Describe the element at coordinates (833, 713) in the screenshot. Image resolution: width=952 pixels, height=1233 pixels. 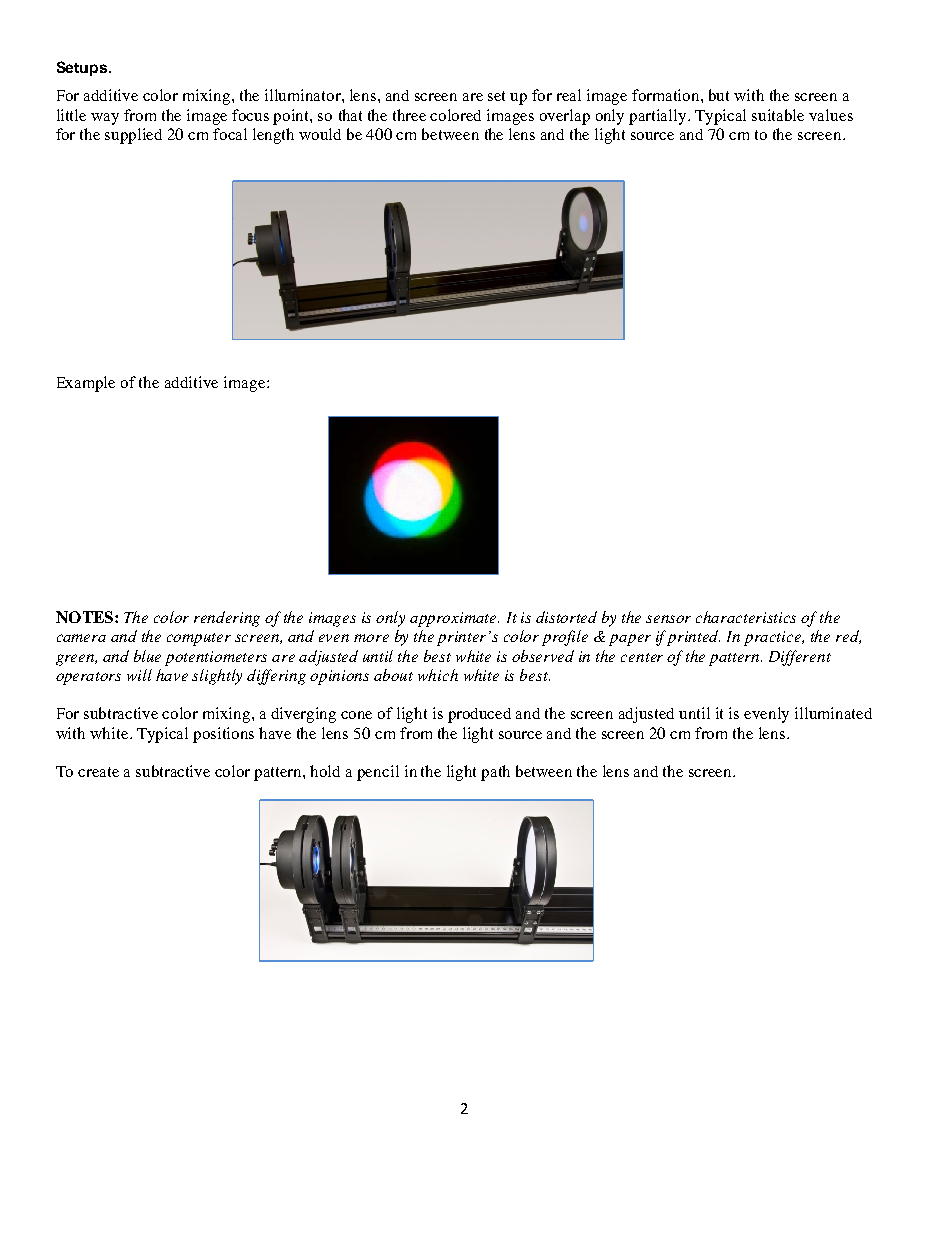
I see `illuminated` at that location.
